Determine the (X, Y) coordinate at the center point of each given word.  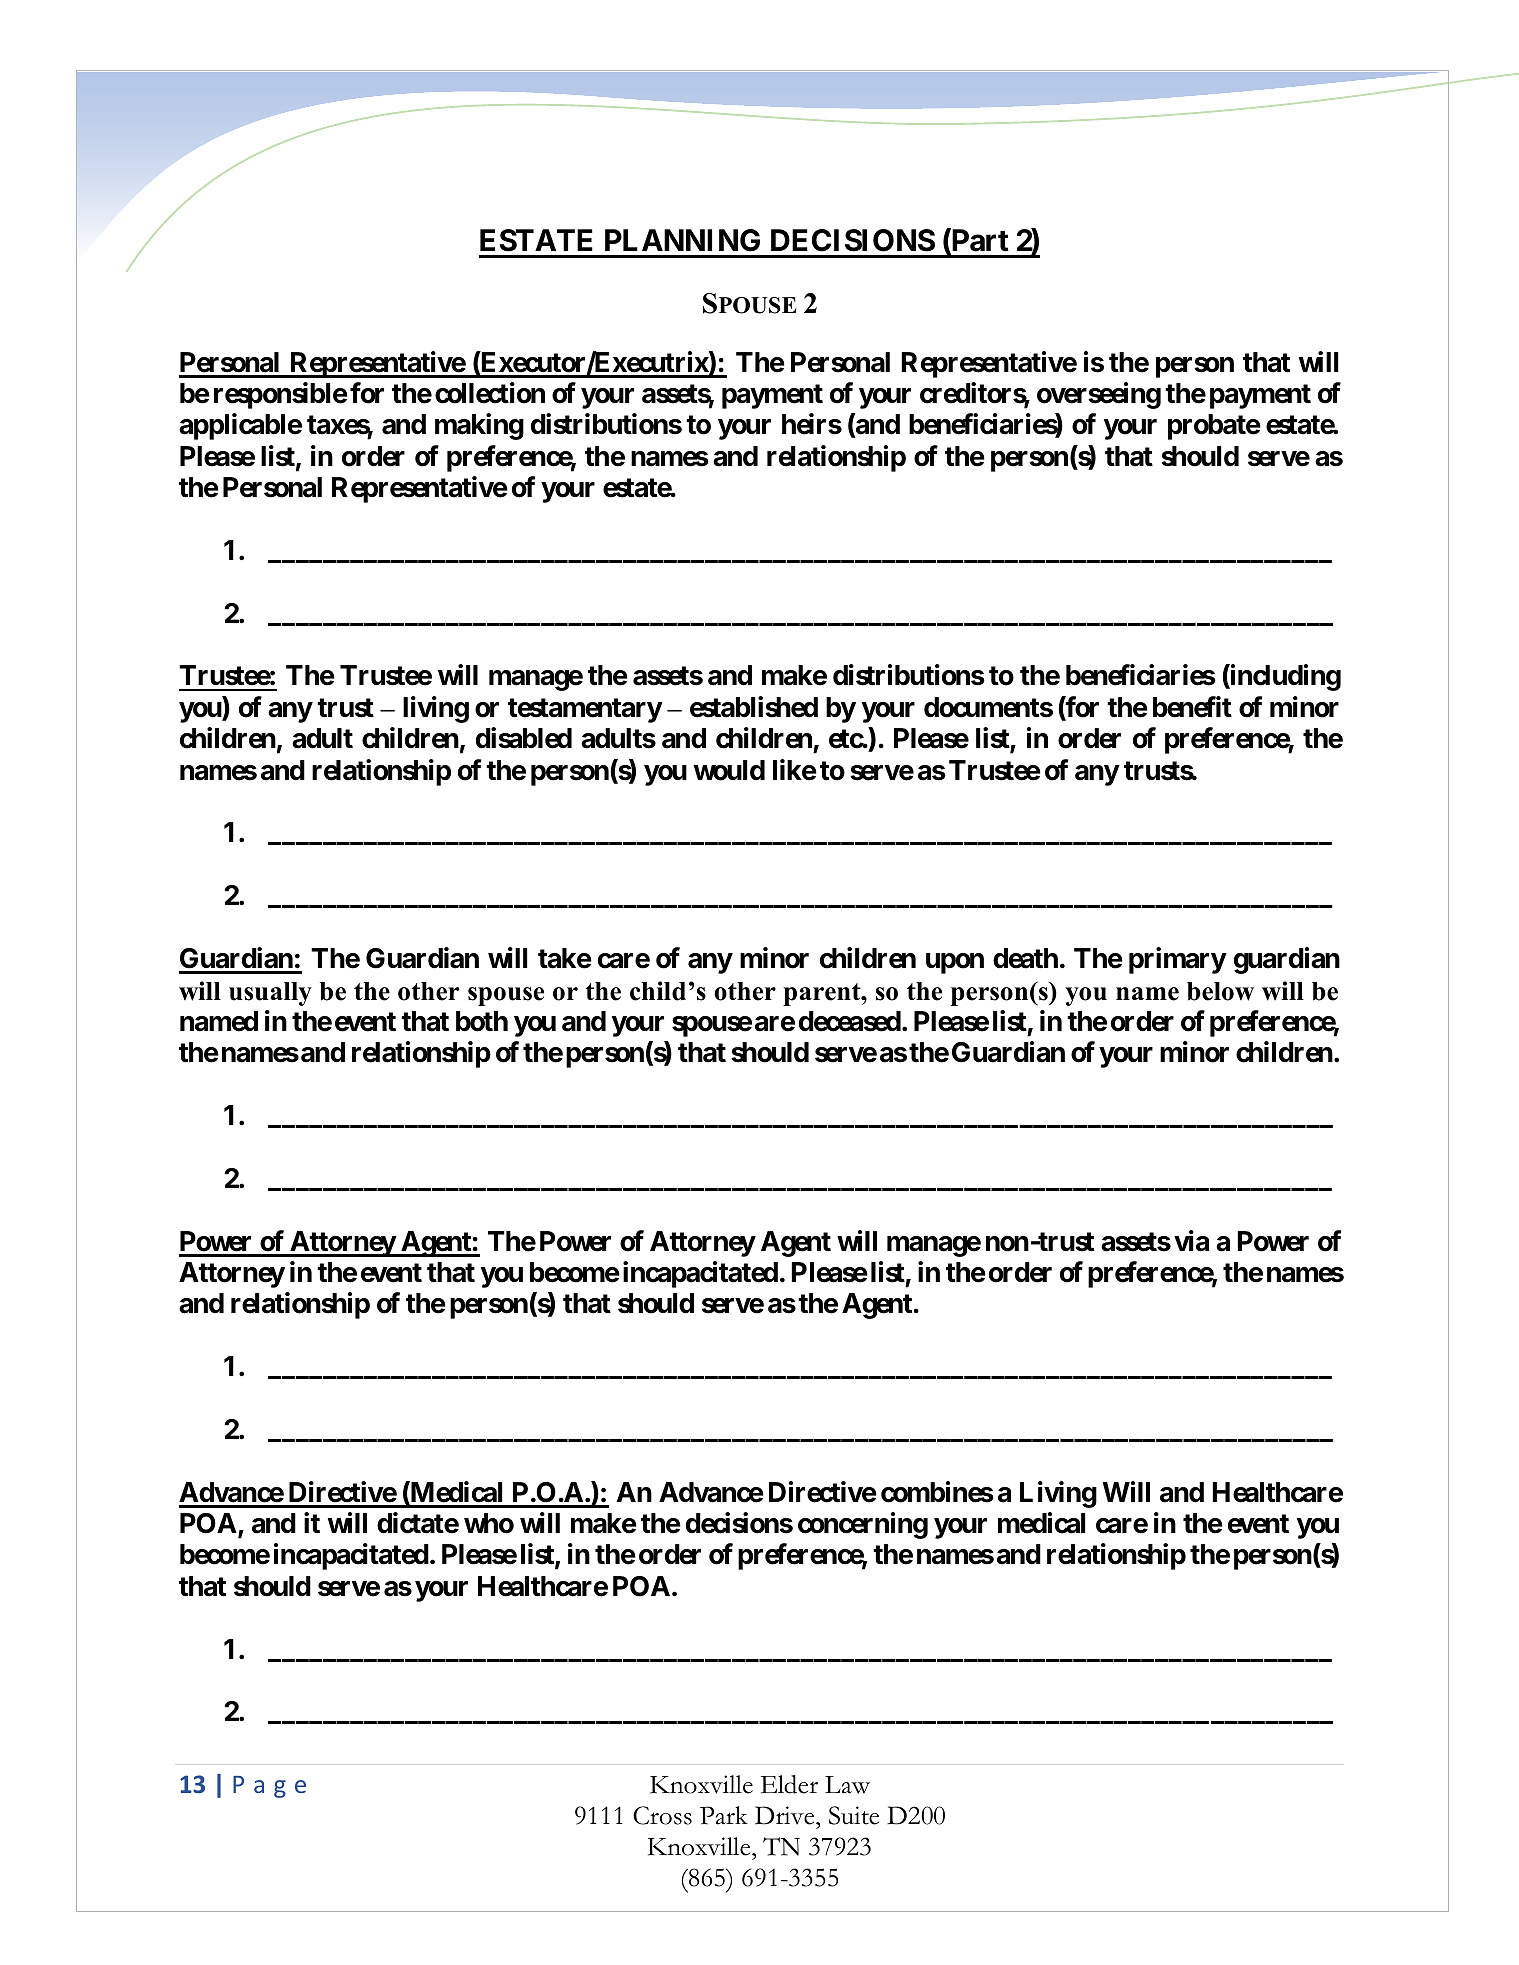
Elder (789, 1784)
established (754, 707)
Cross (662, 1815)
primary (1177, 960)
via (1191, 1241)
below (1220, 991)
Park (724, 1815)
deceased (850, 1021)
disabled (524, 738)
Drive (786, 1815)
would (729, 770)
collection (490, 393)
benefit (1192, 707)
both (482, 1021)
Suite (854, 1815)
